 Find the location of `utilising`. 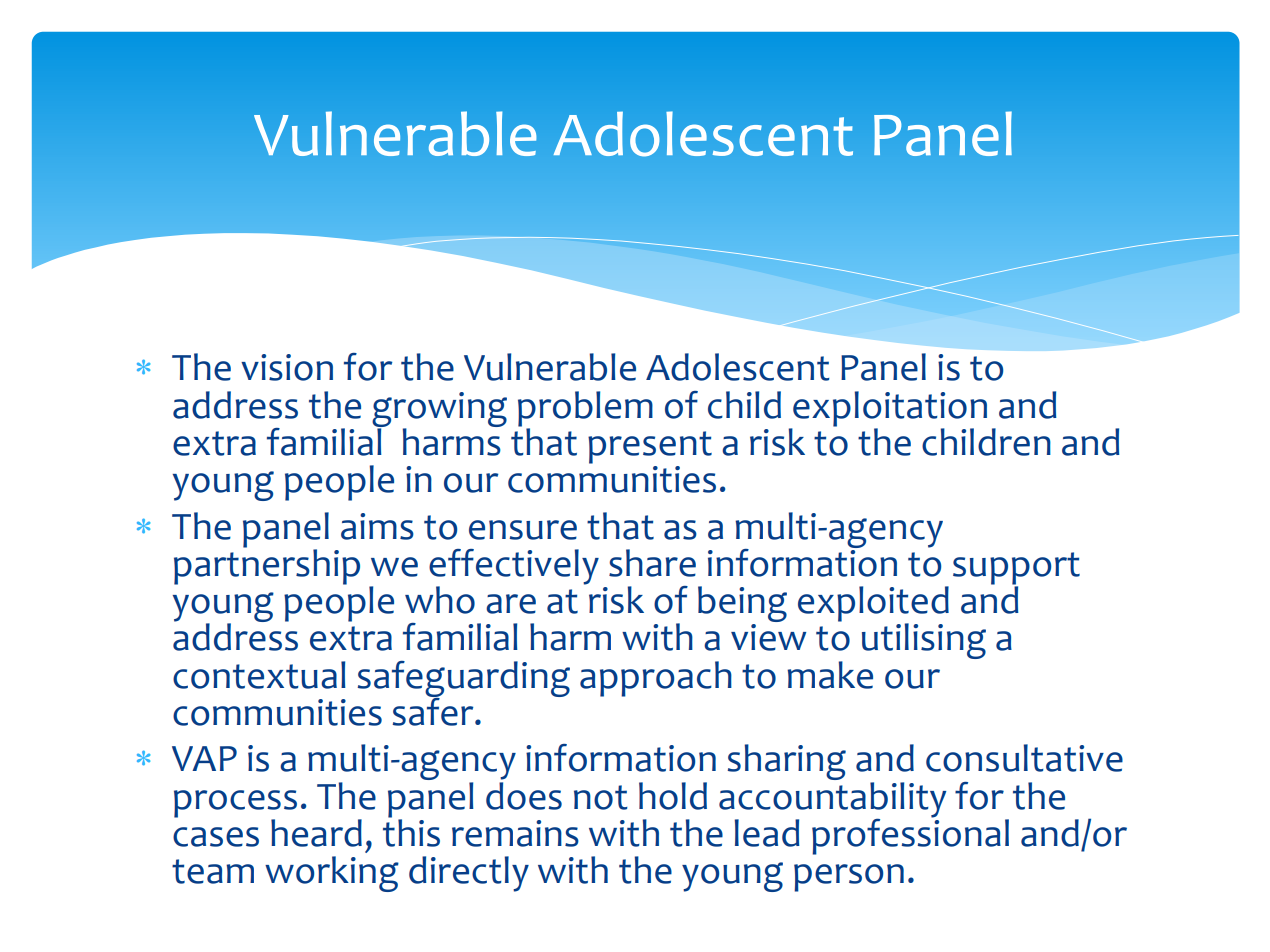

utilising is located at coordinates (924, 641).
